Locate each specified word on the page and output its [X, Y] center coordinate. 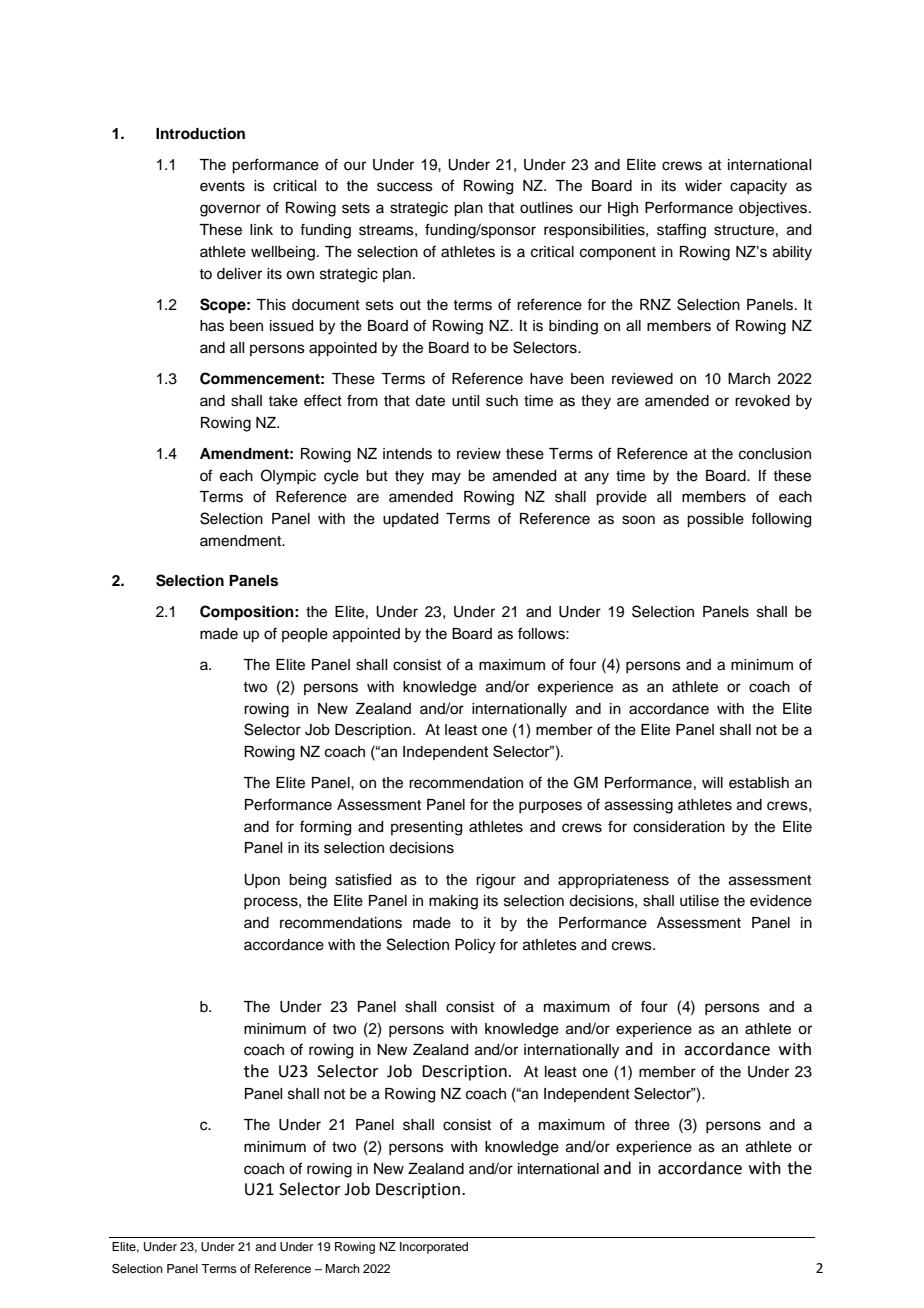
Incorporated [434, 1248]
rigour [496, 881]
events [222, 186]
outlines [546, 208]
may [446, 478]
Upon [262, 881]
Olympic [288, 477]
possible [715, 520]
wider [703, 186]
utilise [699, 901]
